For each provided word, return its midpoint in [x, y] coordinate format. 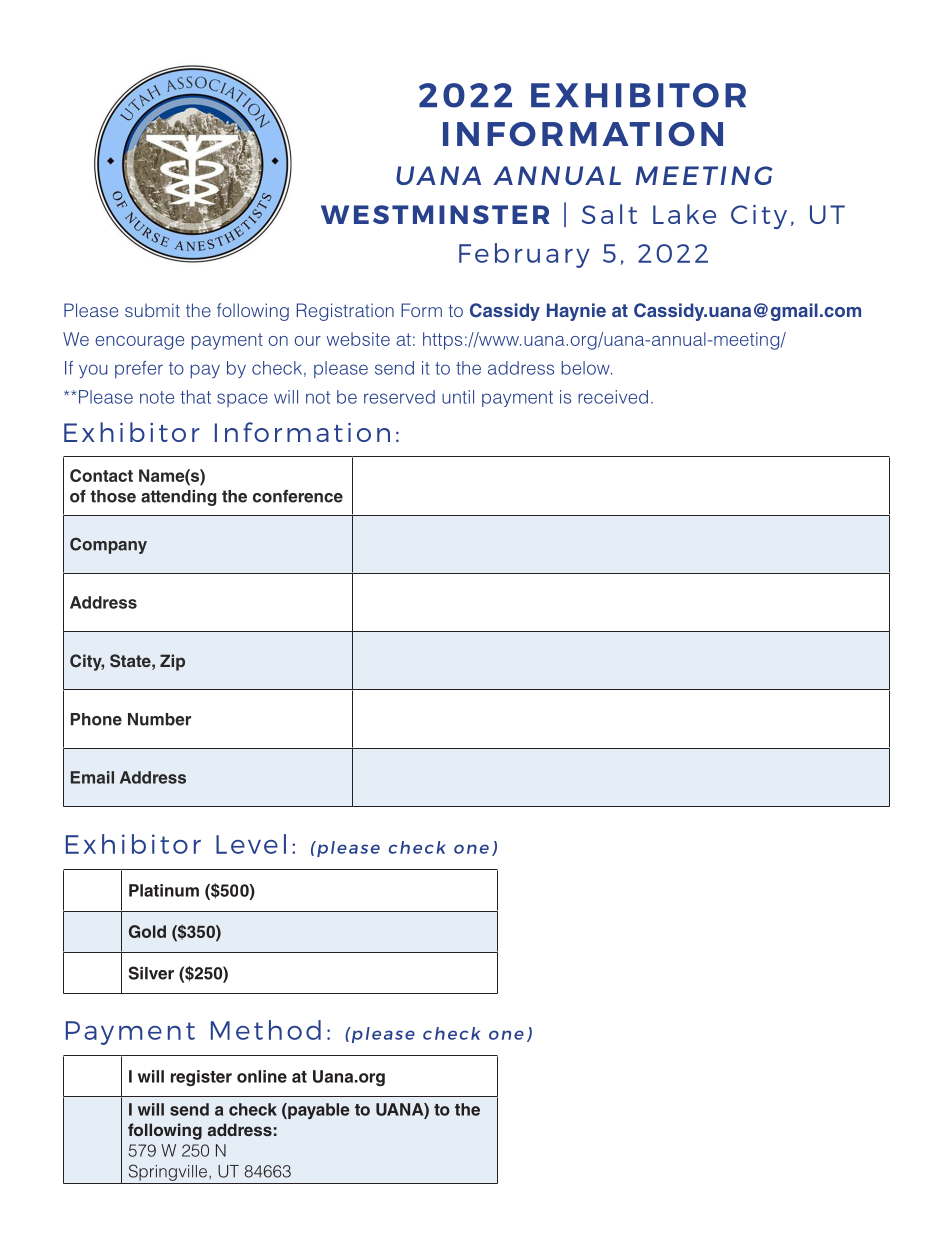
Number [159, 719]
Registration [345, 312]
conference [298, 496]
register [201, 1078]
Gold [147, 931]
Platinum [164, 890]
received [613, 397]
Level [251, 844]
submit [152, 310]
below [586, 368]
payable [317, 1111]
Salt [609, 214]
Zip [172, 662]
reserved [399, 397]
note [157, 397]
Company [108, 545]
